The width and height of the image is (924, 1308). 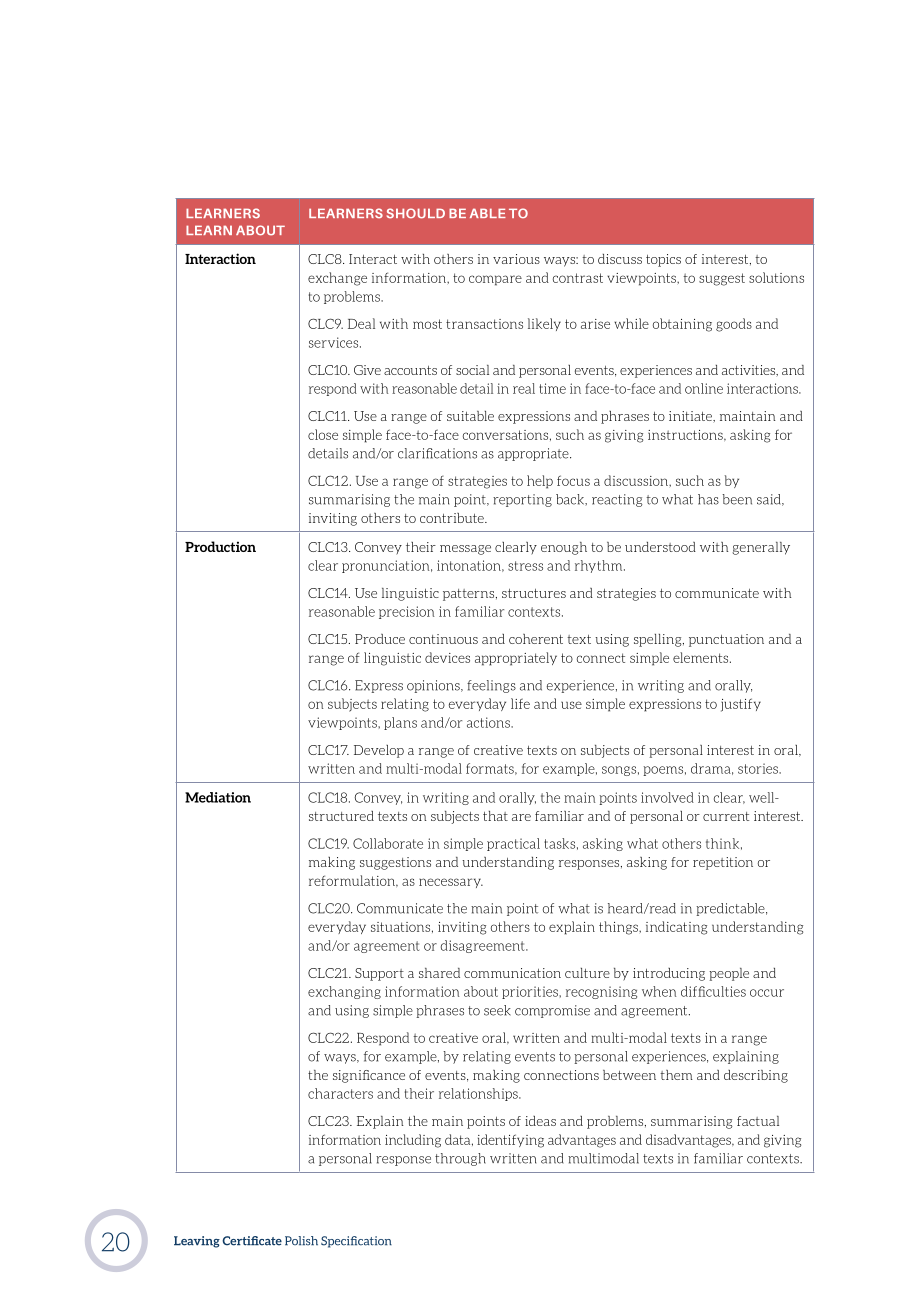 I want to click on Mediation, so click(x=218, y=797).
